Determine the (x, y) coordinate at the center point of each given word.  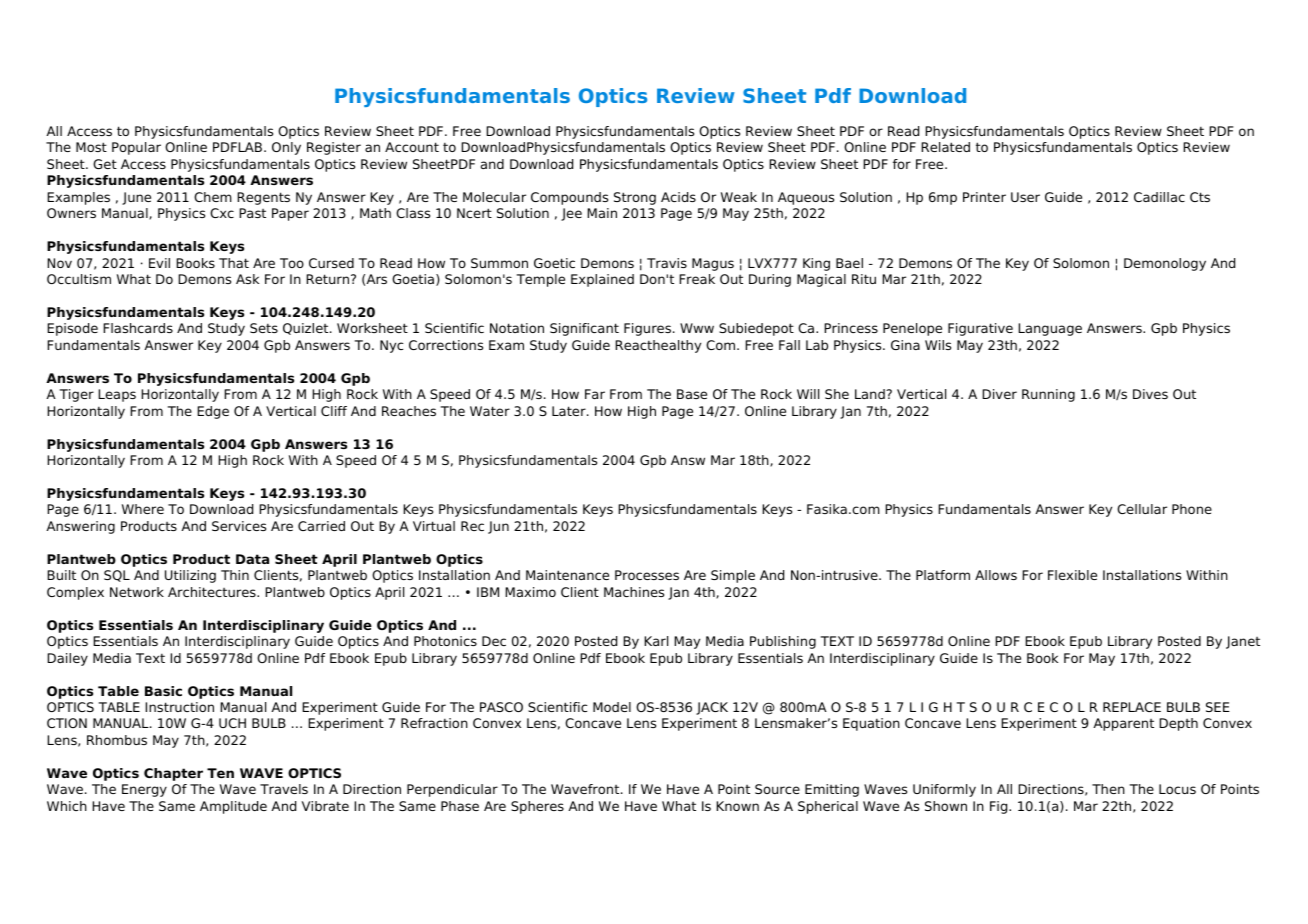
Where (143, 509)
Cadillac (1159, 197)
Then (1108, 789)
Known (737, 806)
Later (570, 411)
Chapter (173, 774)
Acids (678, 197)
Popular (136, 148)
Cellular (1142, 509)
